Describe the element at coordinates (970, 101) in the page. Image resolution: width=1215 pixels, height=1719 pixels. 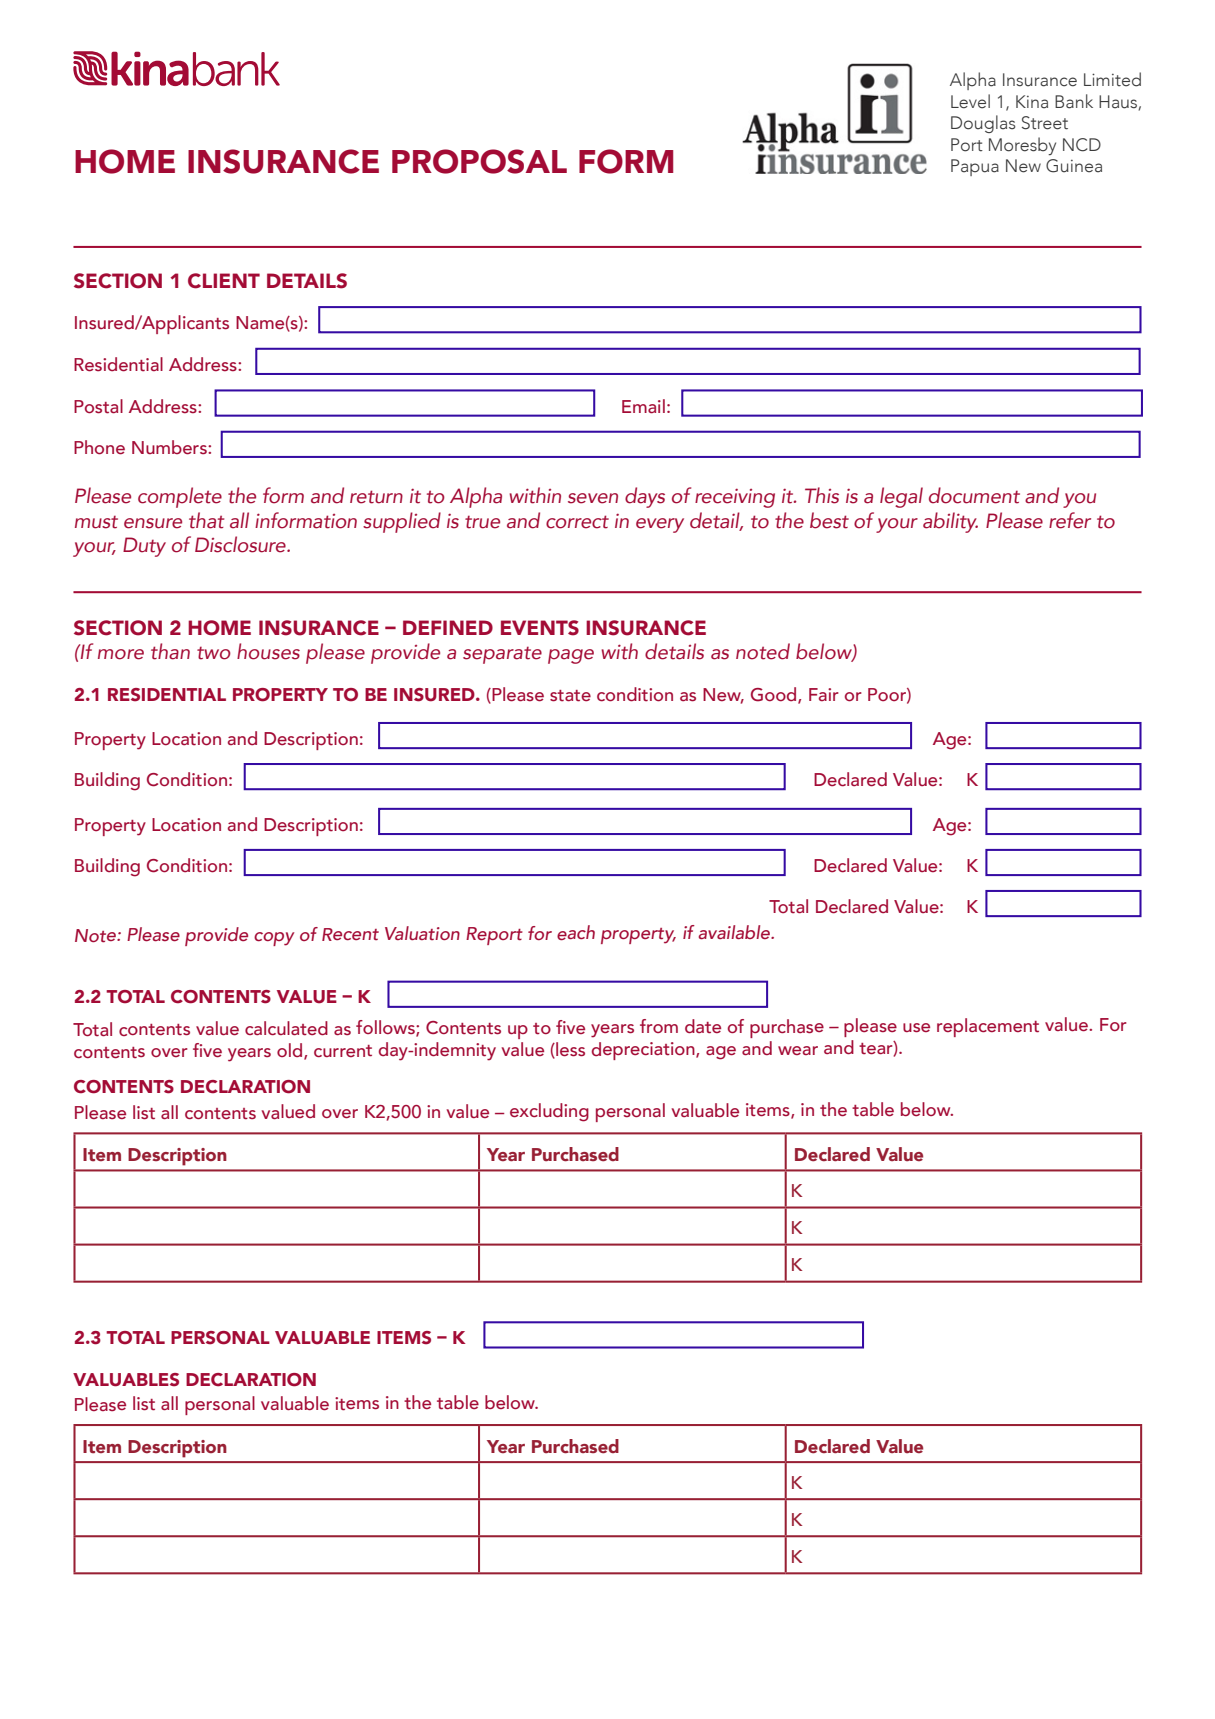
I see `Level` at that location.
